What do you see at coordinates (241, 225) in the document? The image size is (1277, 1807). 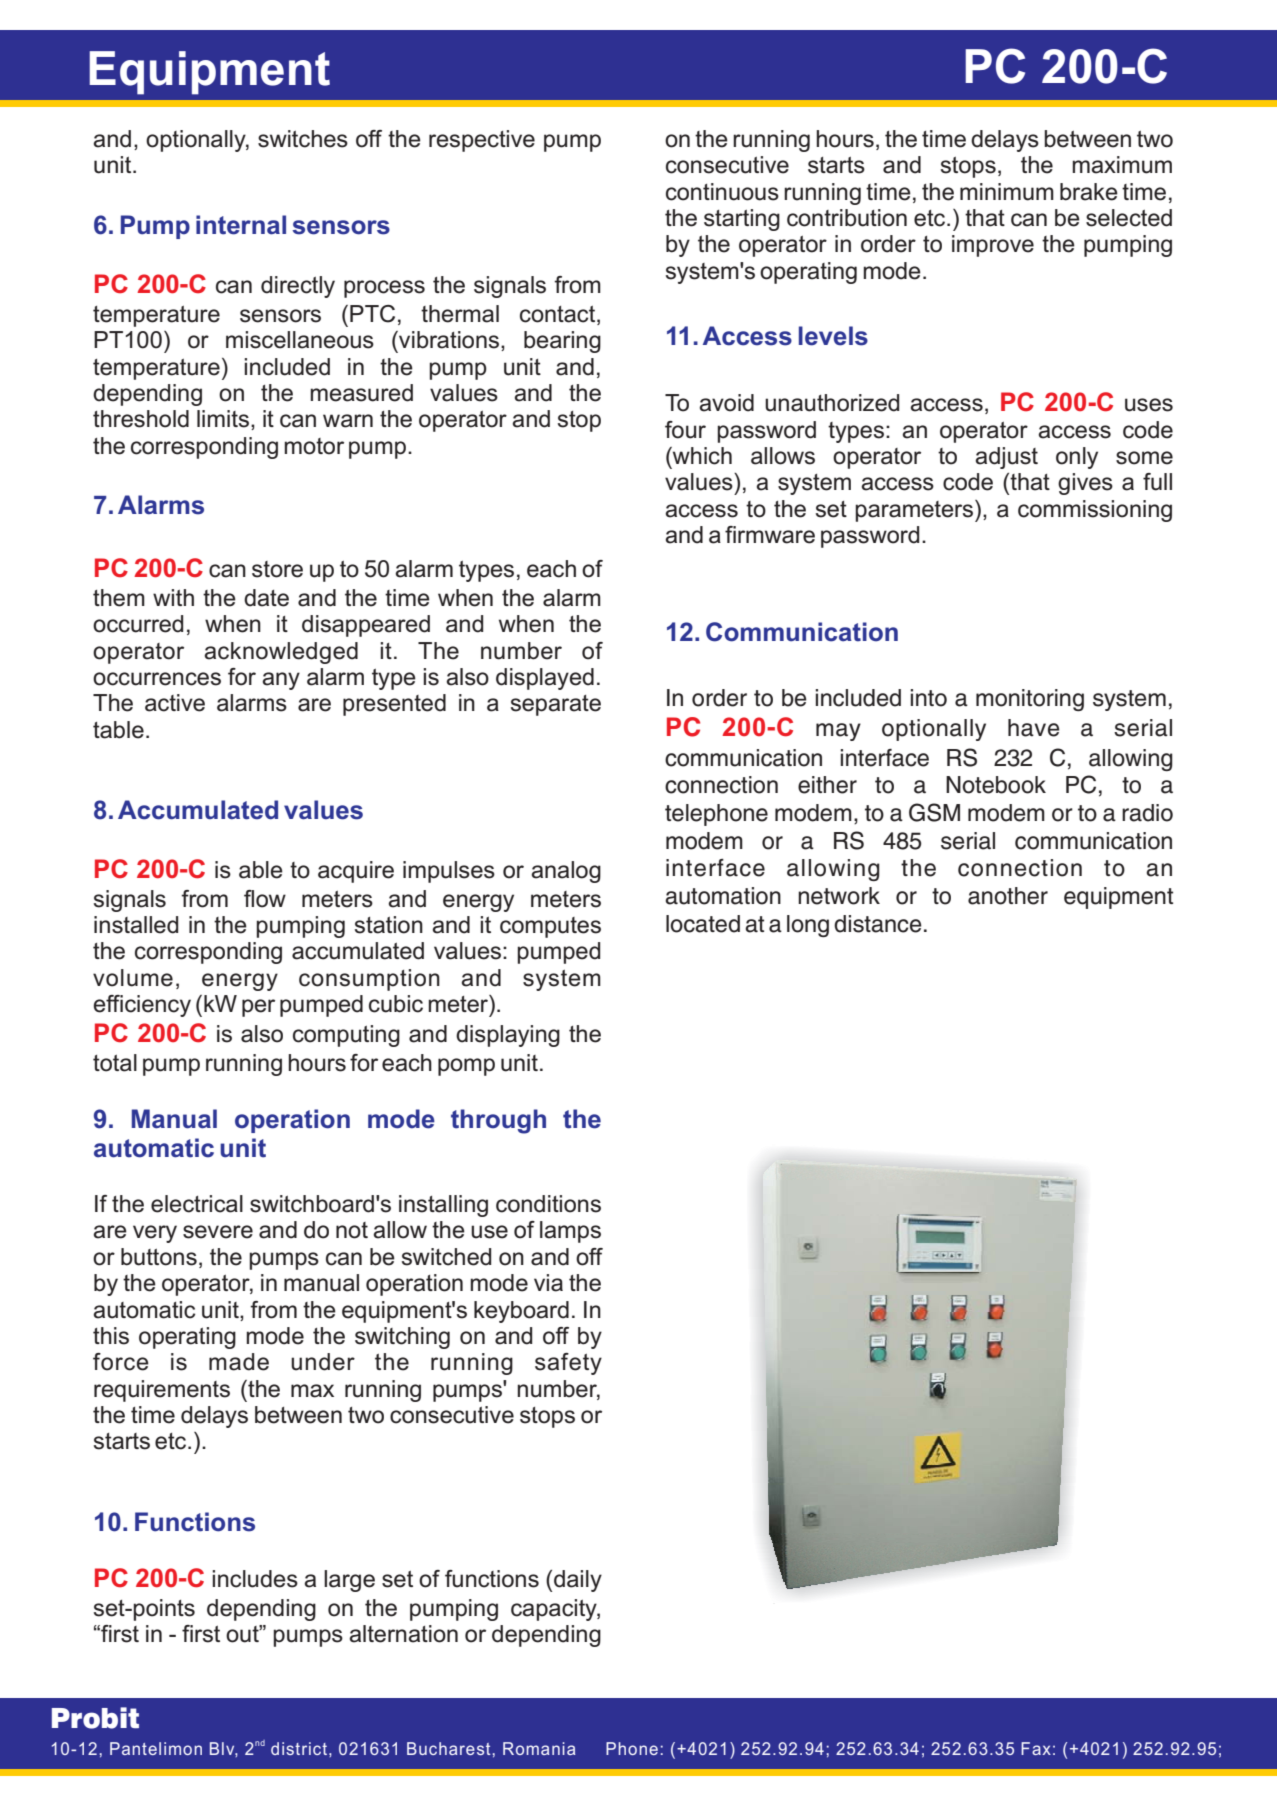 I see `internal` at bounding box center [241, 225].
